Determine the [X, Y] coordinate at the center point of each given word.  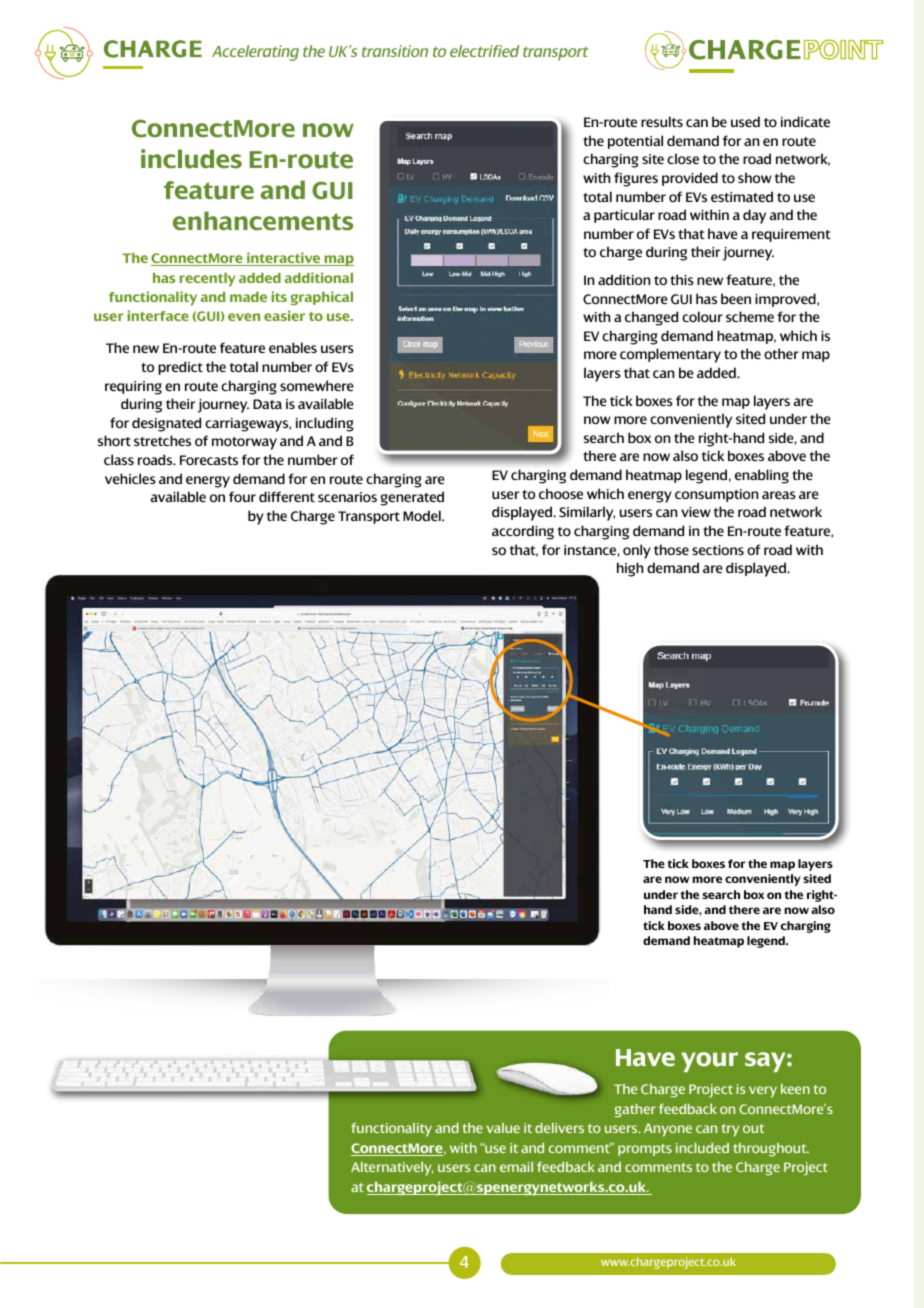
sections [718, 550]
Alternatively [392, 1169]
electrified [484, 51]
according [523, 532]
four [242, 496]
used [745, 121]
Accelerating [255, 53]
